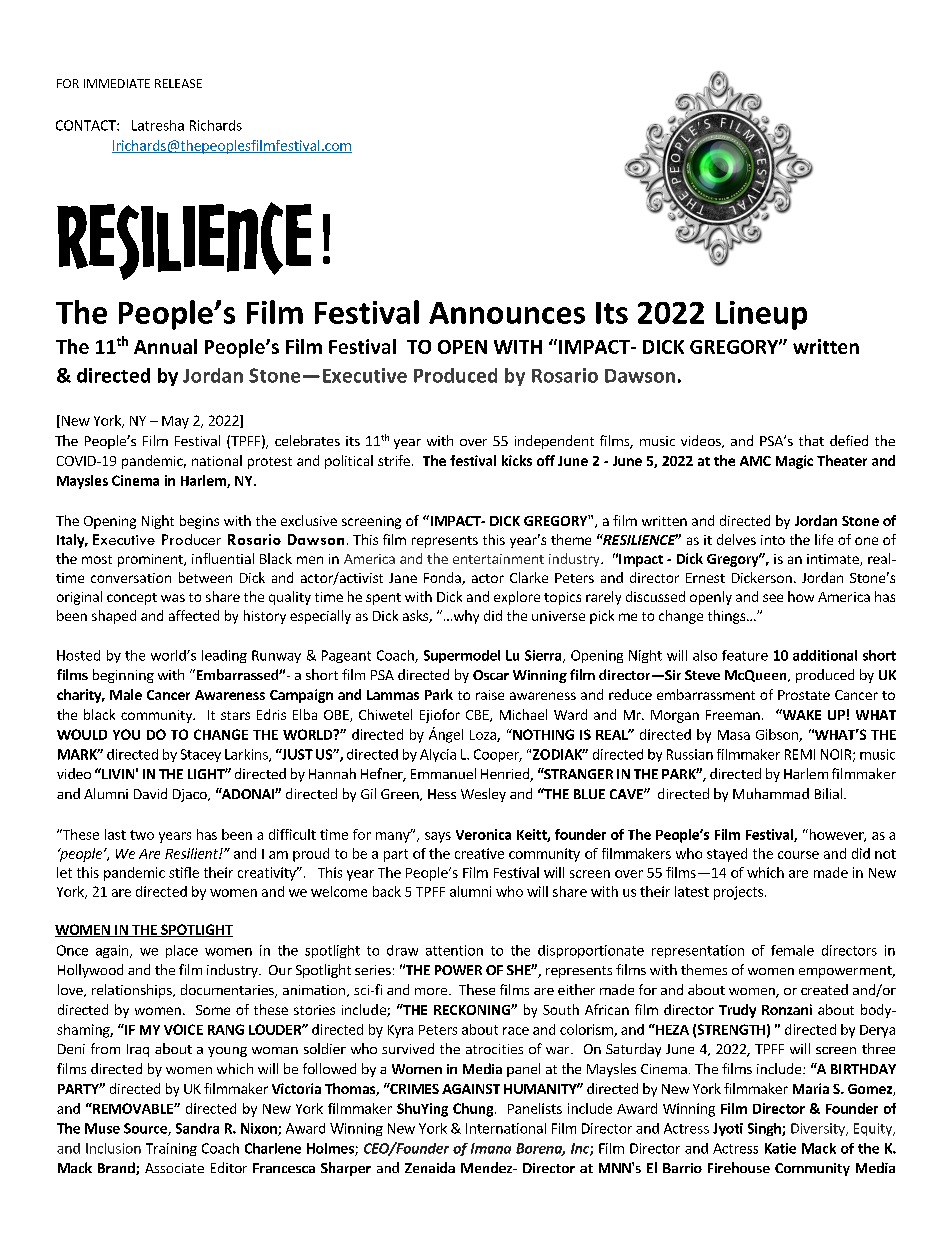  I want to click on Lineup, so click(761, 315).
